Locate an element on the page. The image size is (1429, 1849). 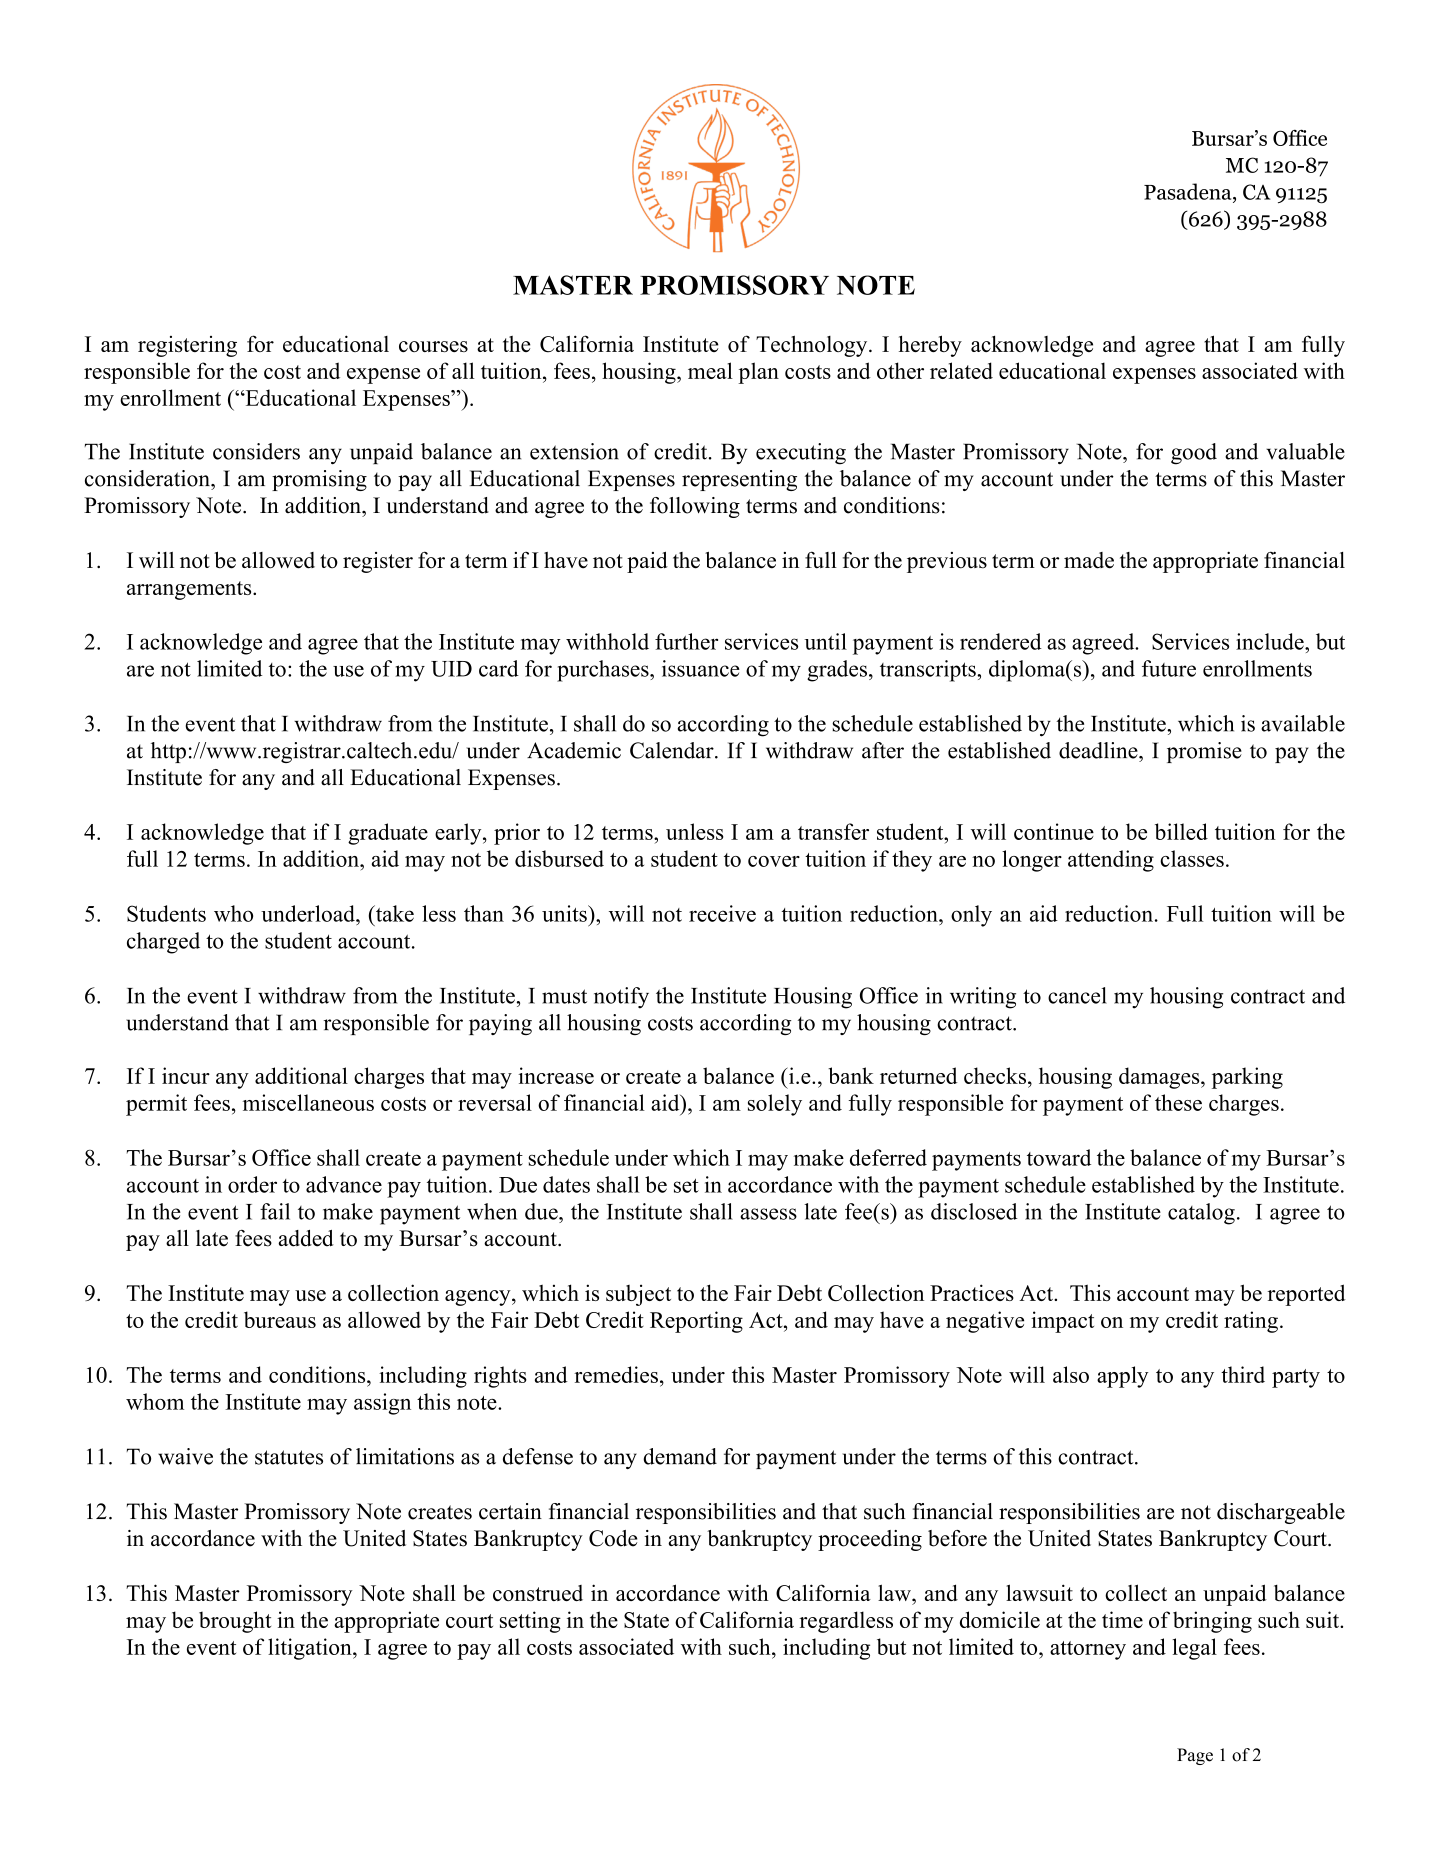
graduate is located at coordinates (388, 834).
